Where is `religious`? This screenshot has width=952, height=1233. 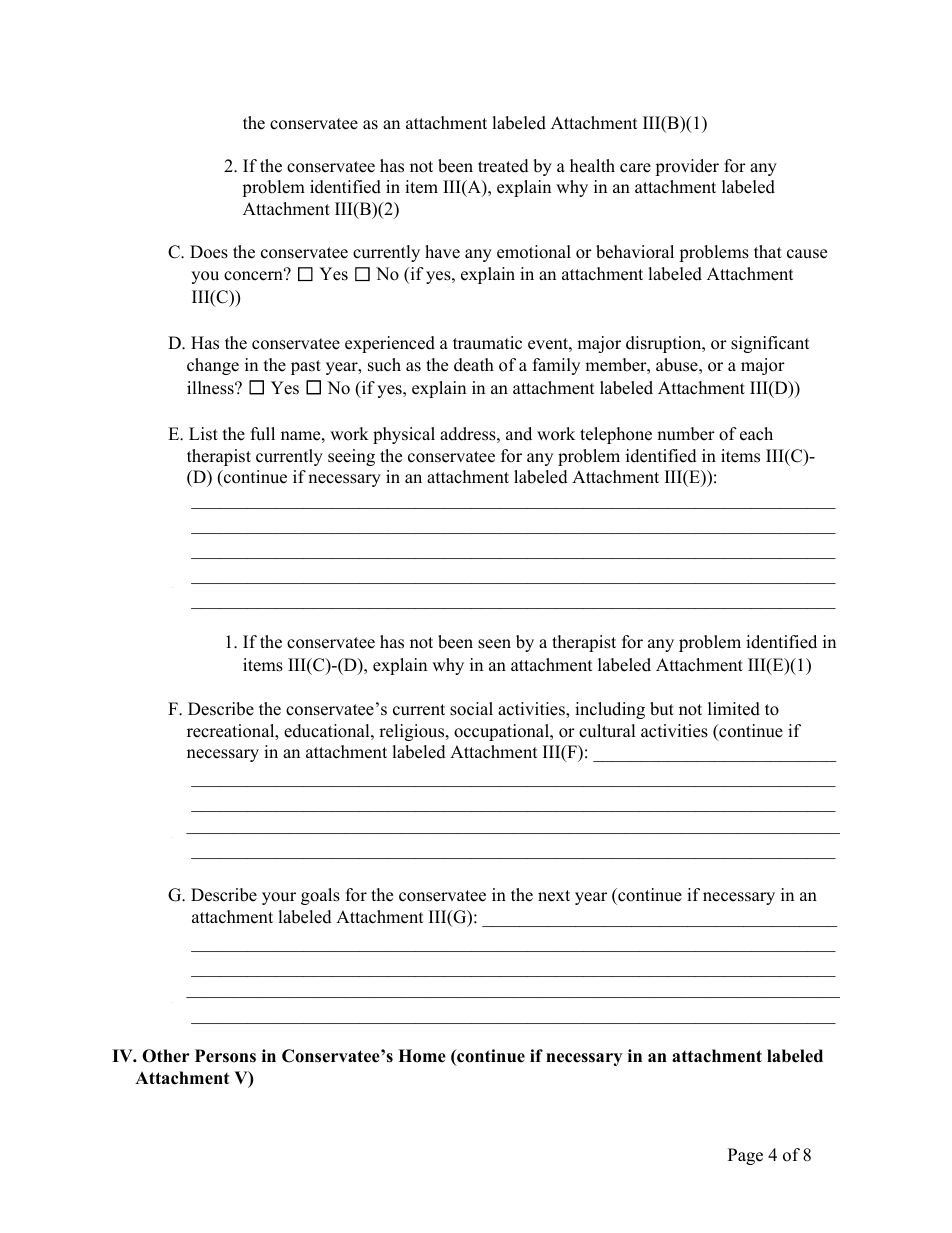 religious is located at coordinates (413, 732).
